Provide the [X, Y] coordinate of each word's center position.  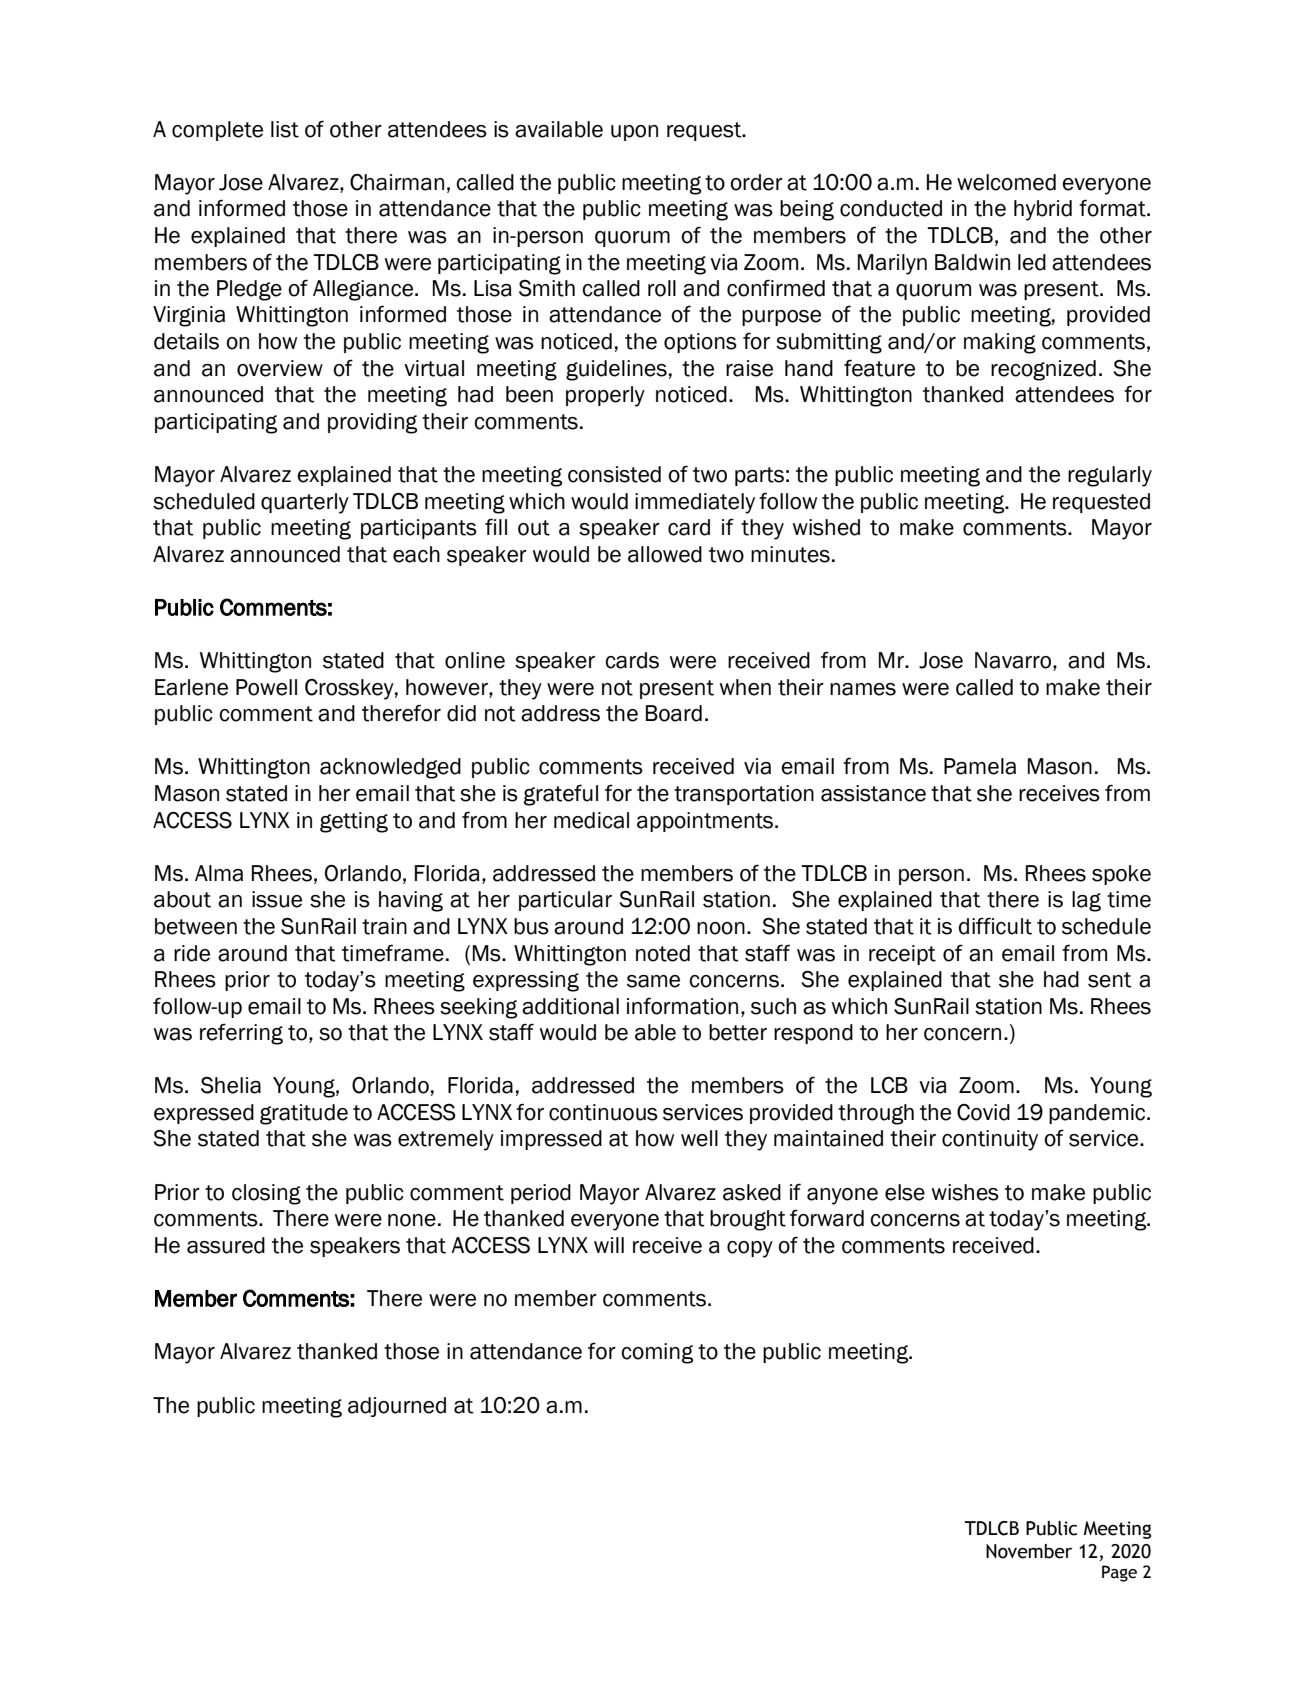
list [285, 129]
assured [226, 1245]
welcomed [1006, 182]
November [1029, 1551]
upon [634, 133]
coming [657, 1353]
